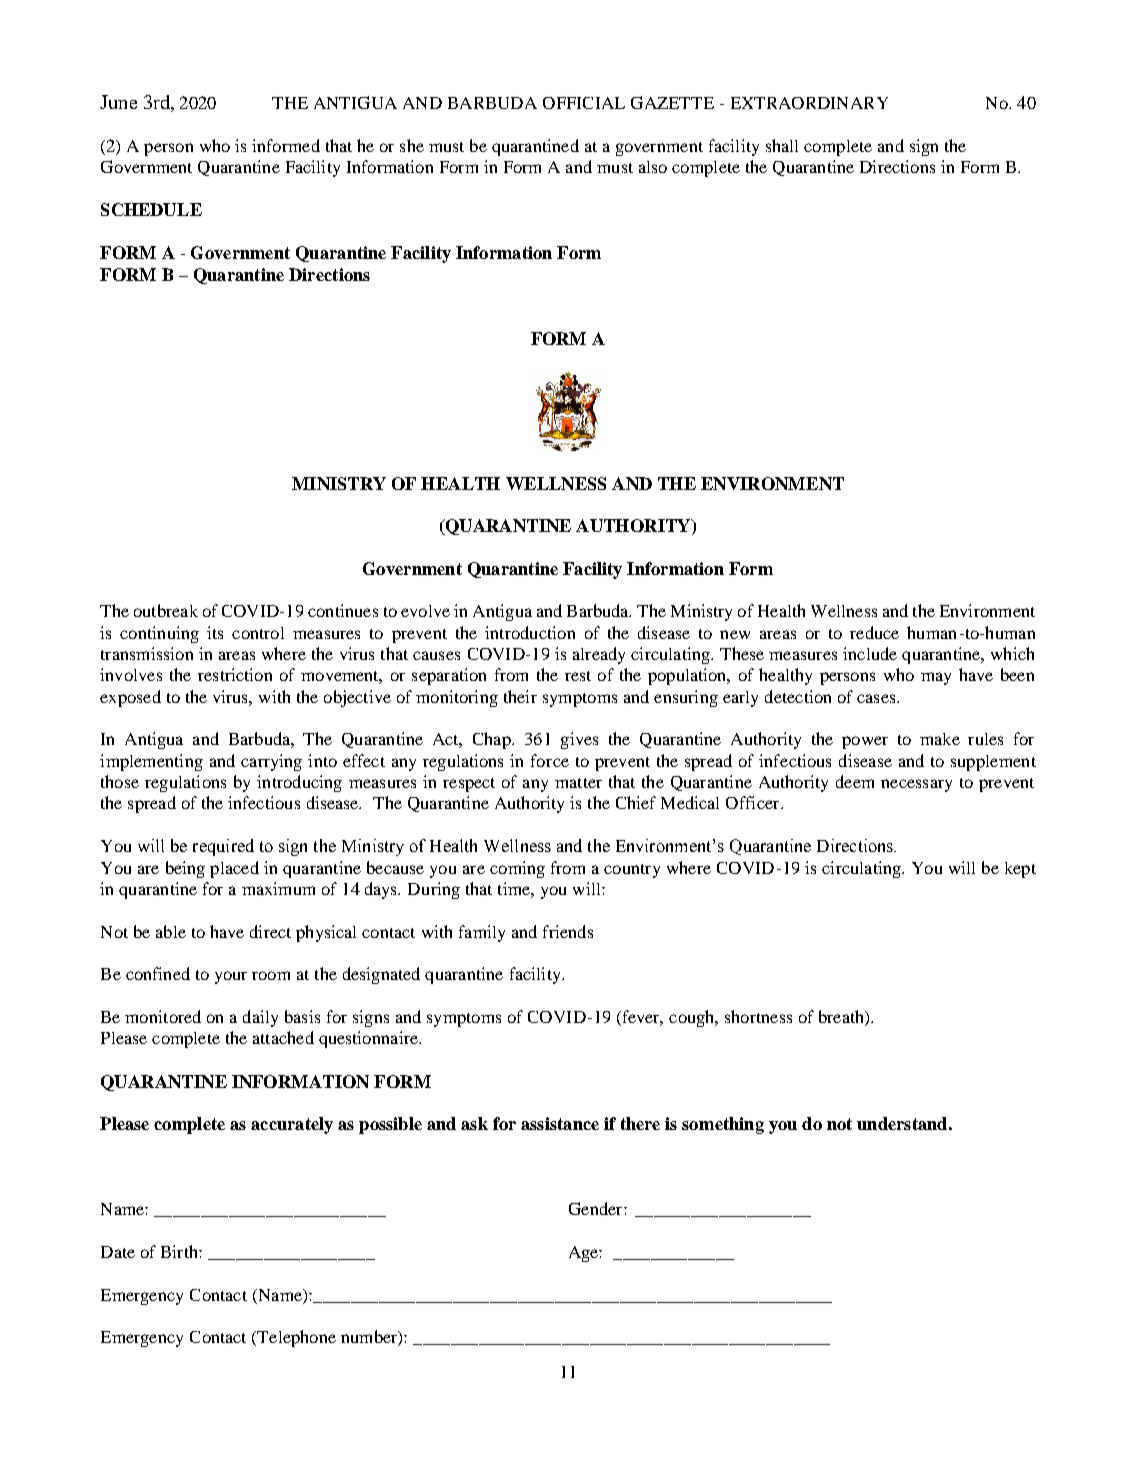 The width and height of the document is (1136, 1471). What do you see at coordinates (809, 103) in the document?
I see `EXTRAORDINARY` at bounding box center [809, 103].
